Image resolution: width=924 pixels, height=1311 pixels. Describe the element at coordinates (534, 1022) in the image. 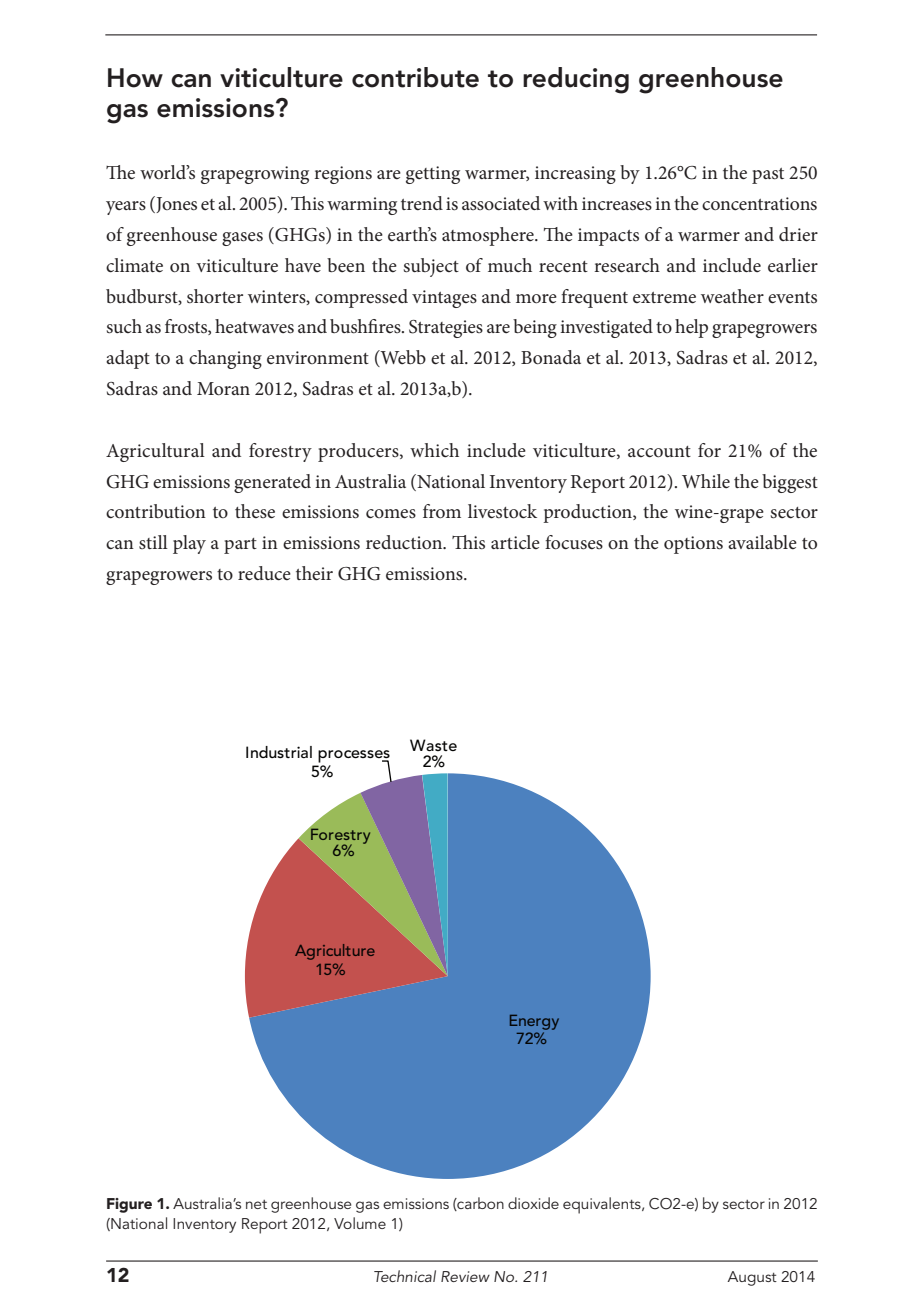

I see `Energy` at that location.
